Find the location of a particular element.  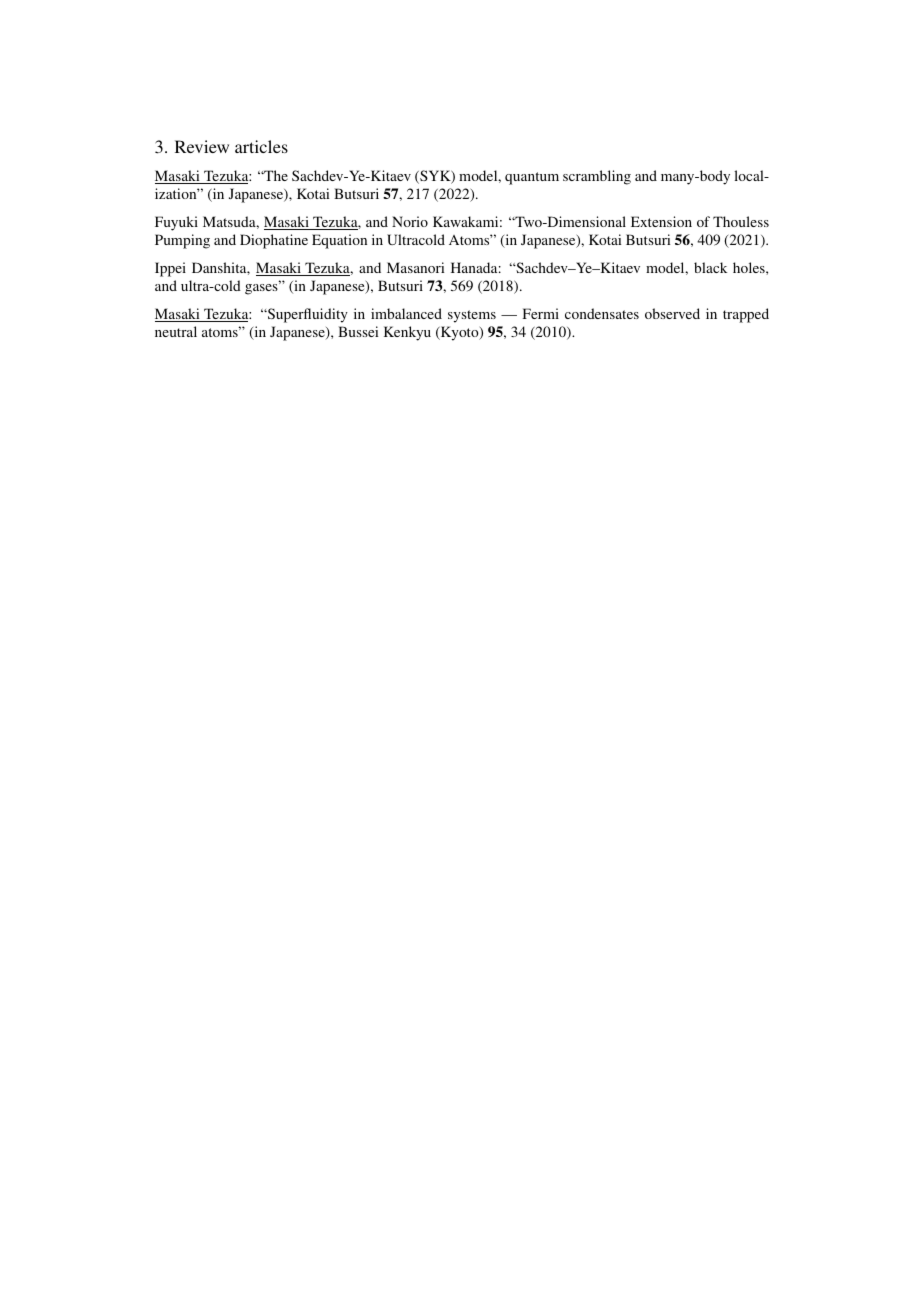

neutral is located at coordinates (176, 331).
